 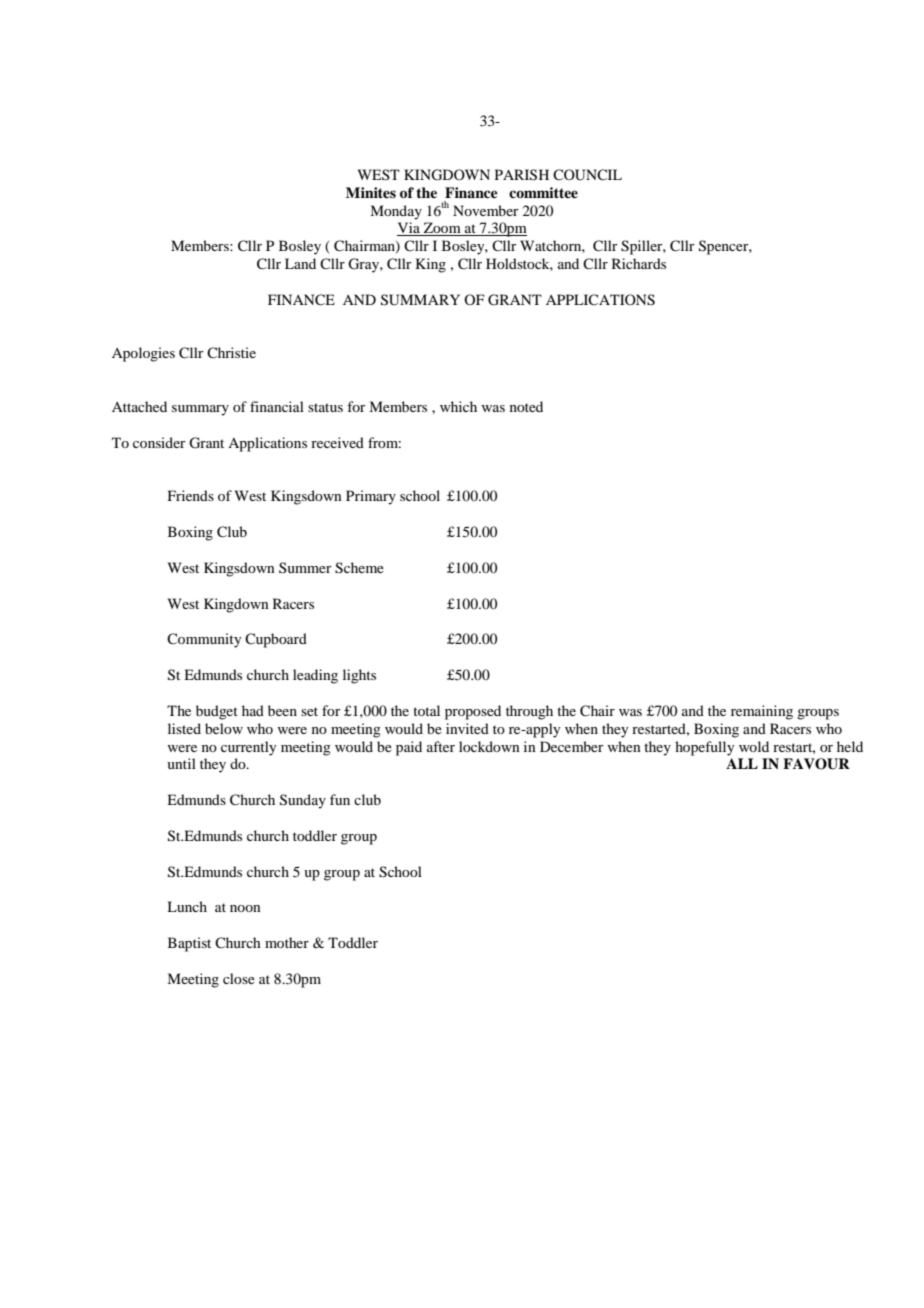 What do you see at coordinates (639, 263) in the document?
I see `Richards` at bounding box center [639, 263].
